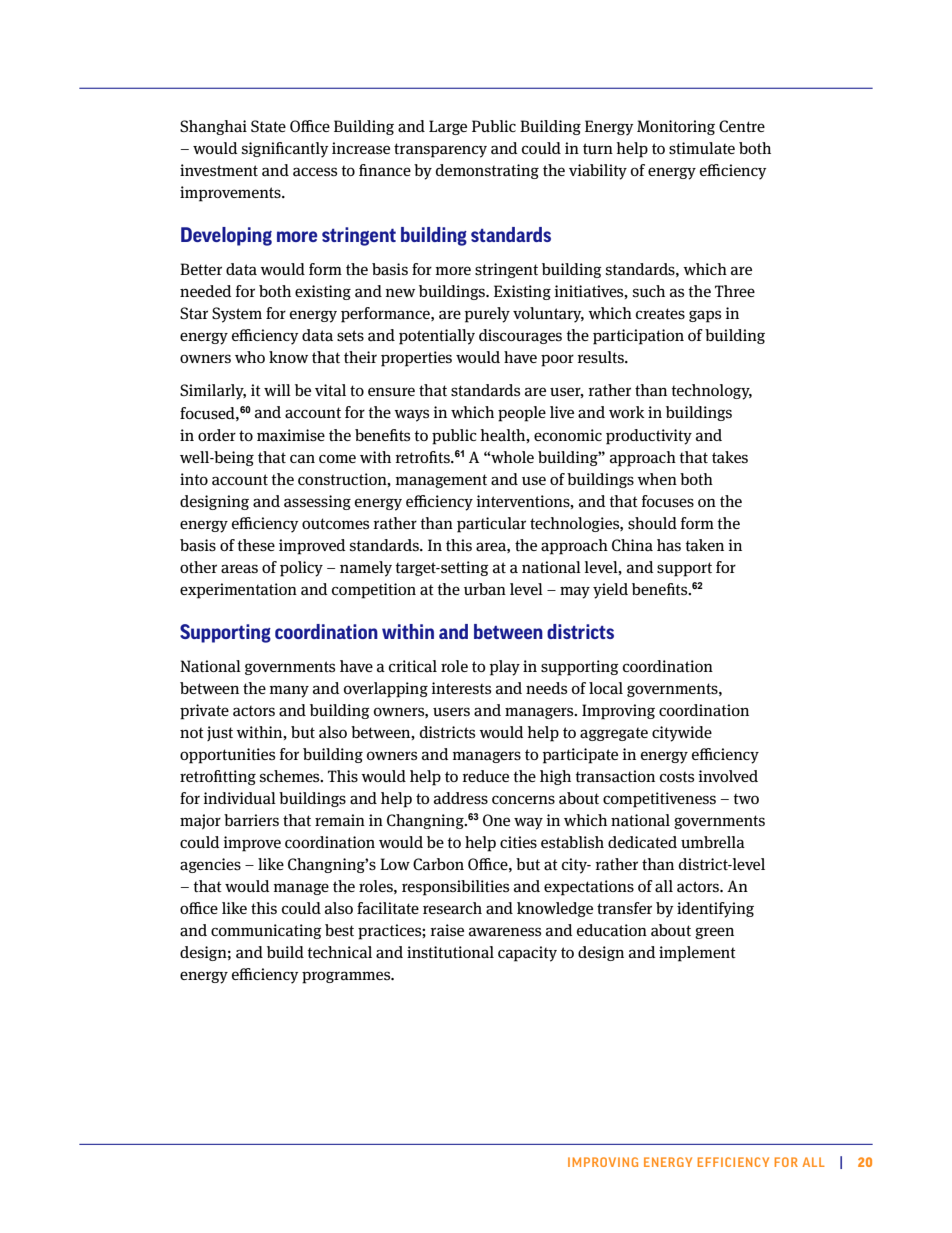 The width and height of the image is (952, 1233). Describe the element at coordinates (450, 952) in the image. I see `institutional` at that location.
